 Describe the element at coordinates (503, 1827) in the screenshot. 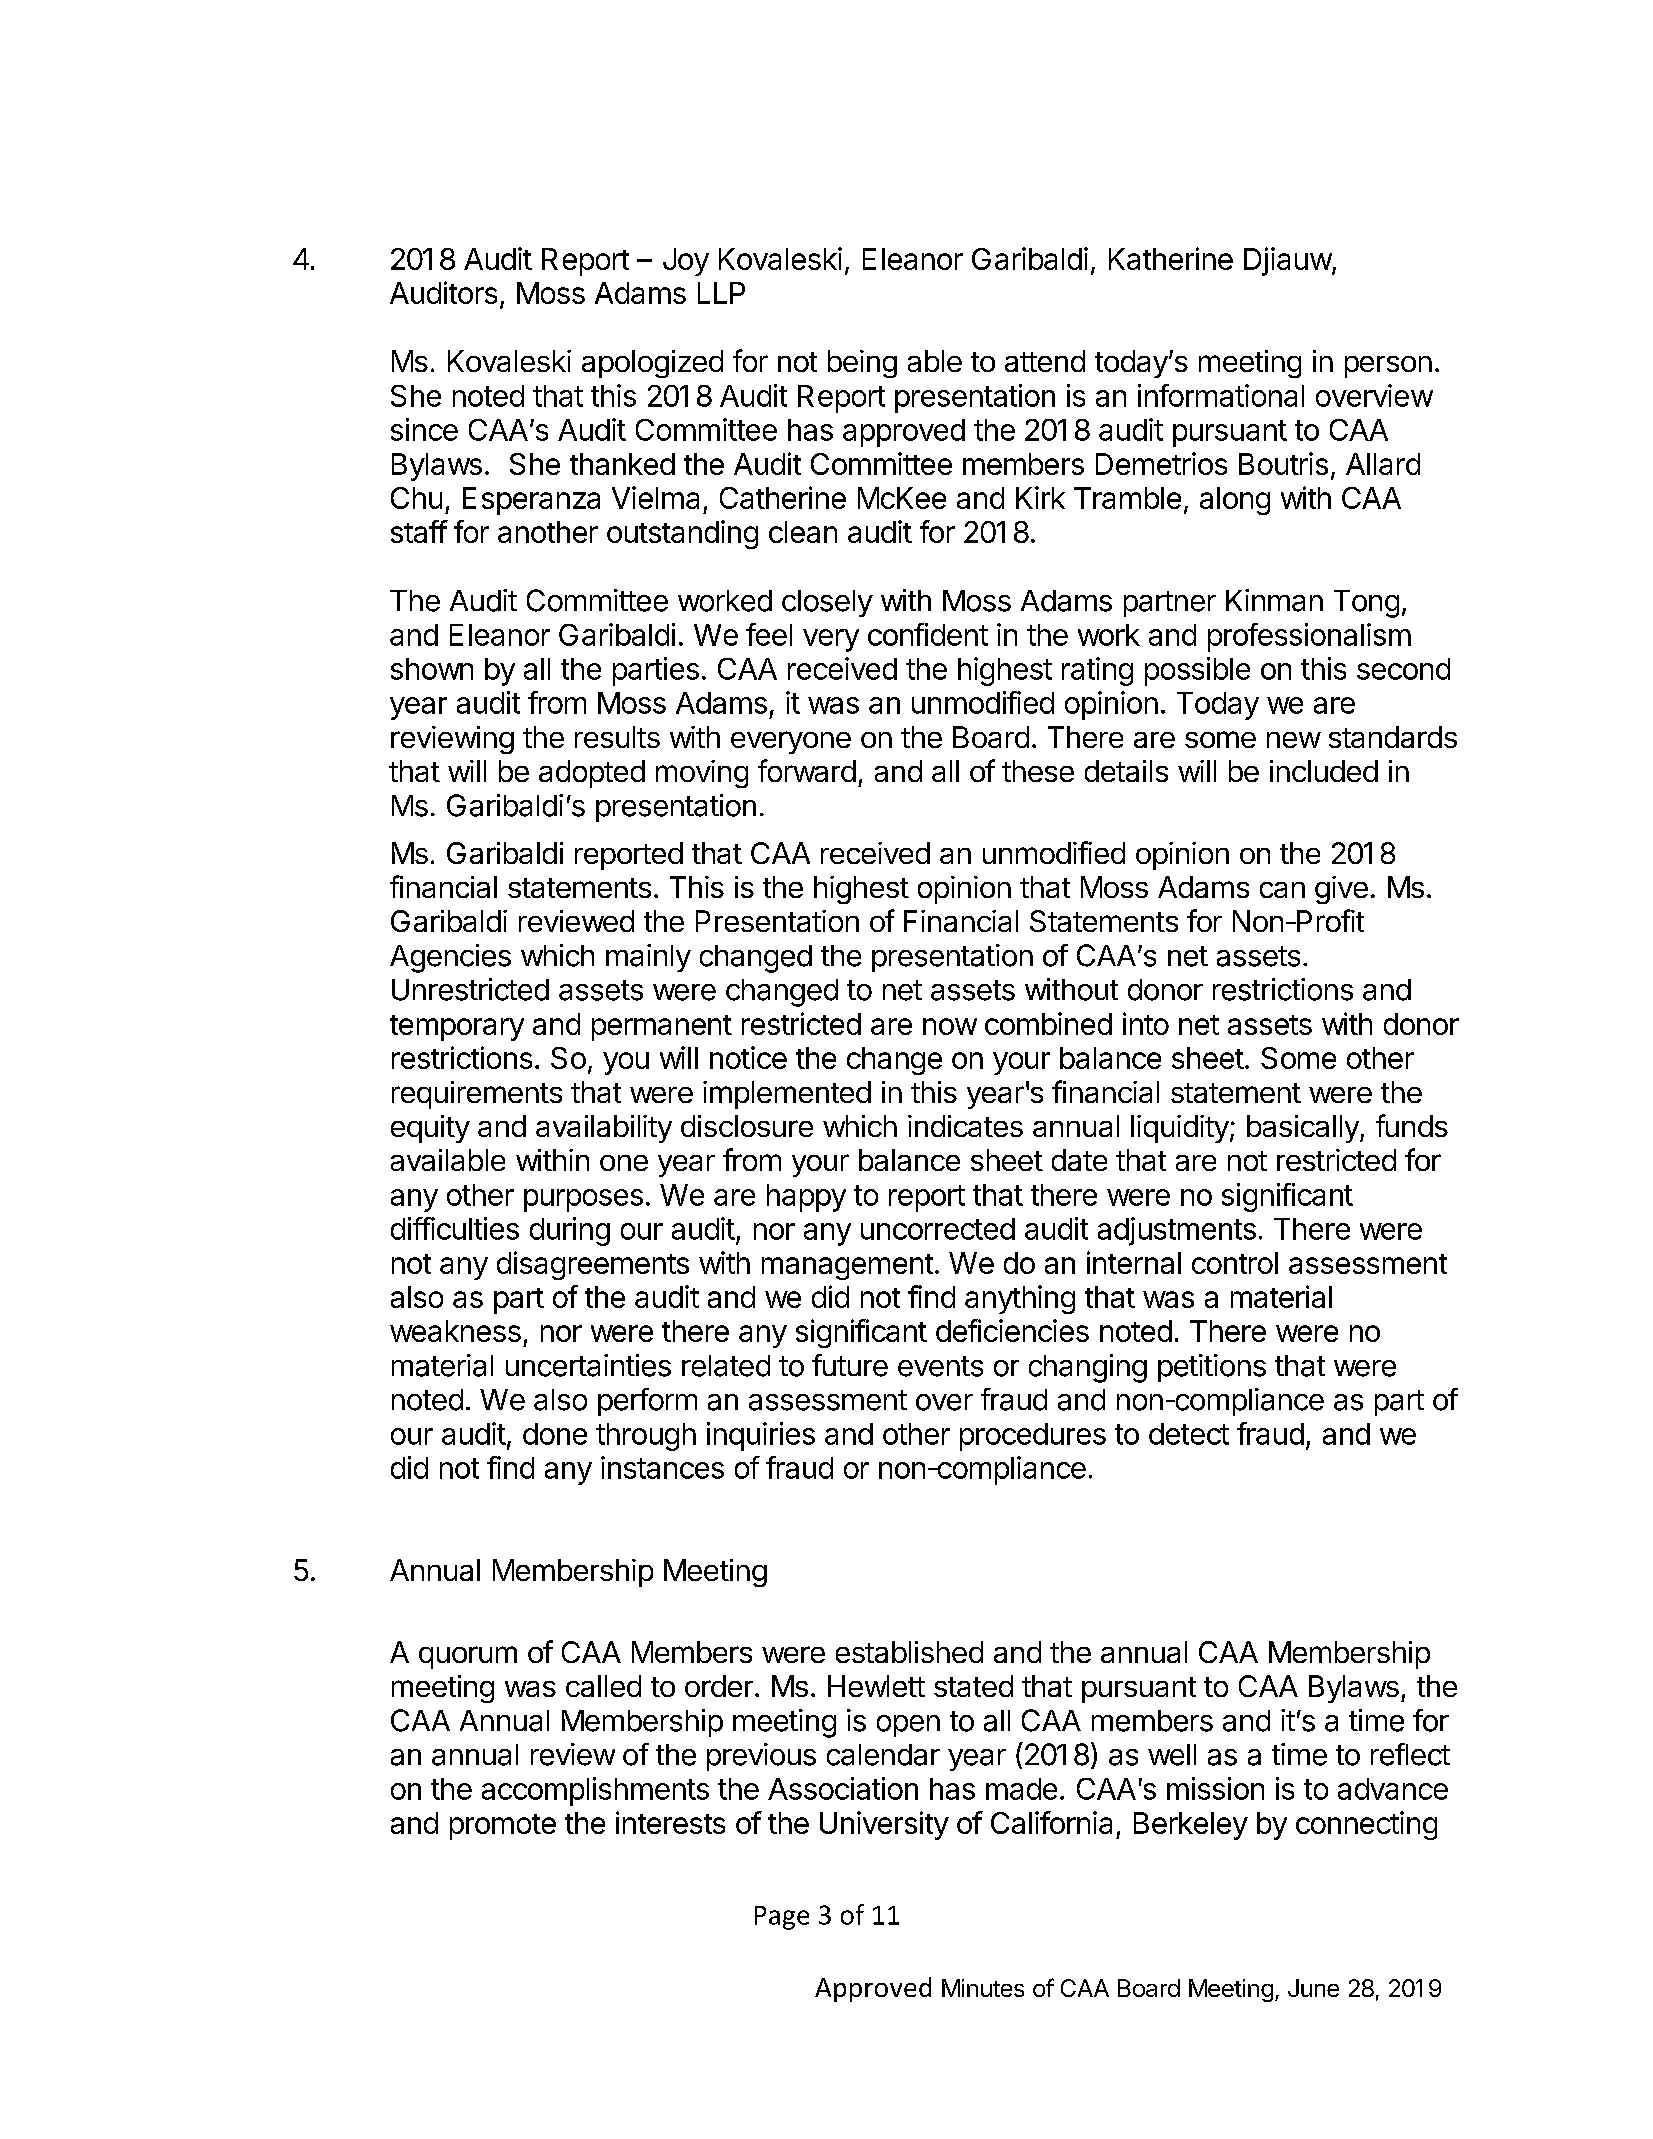

I see `promote` at that location.
